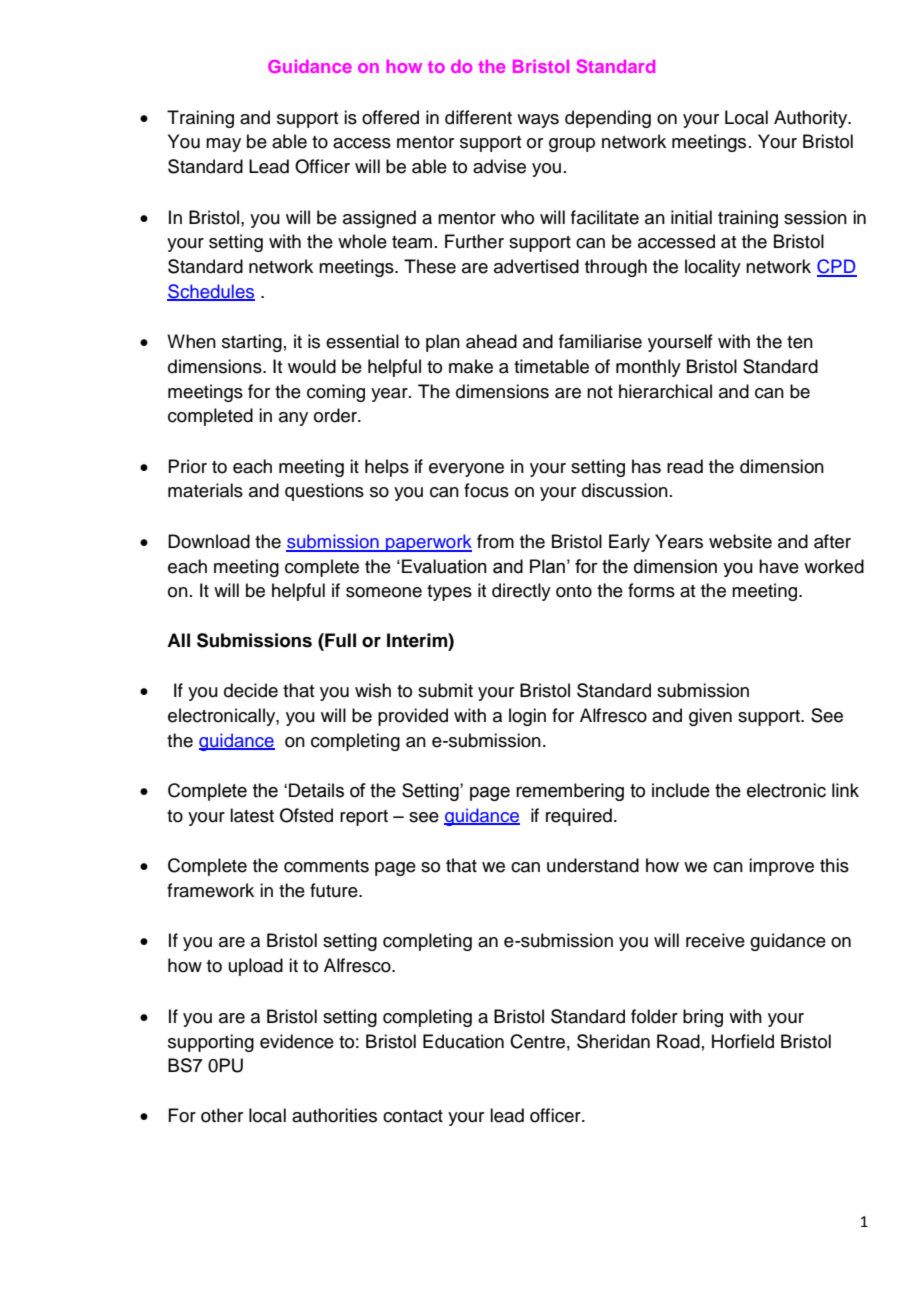 This document has width=924, height=1308. Describe the element at coordinates (223, 145) in the document. I see `may` at that location.
